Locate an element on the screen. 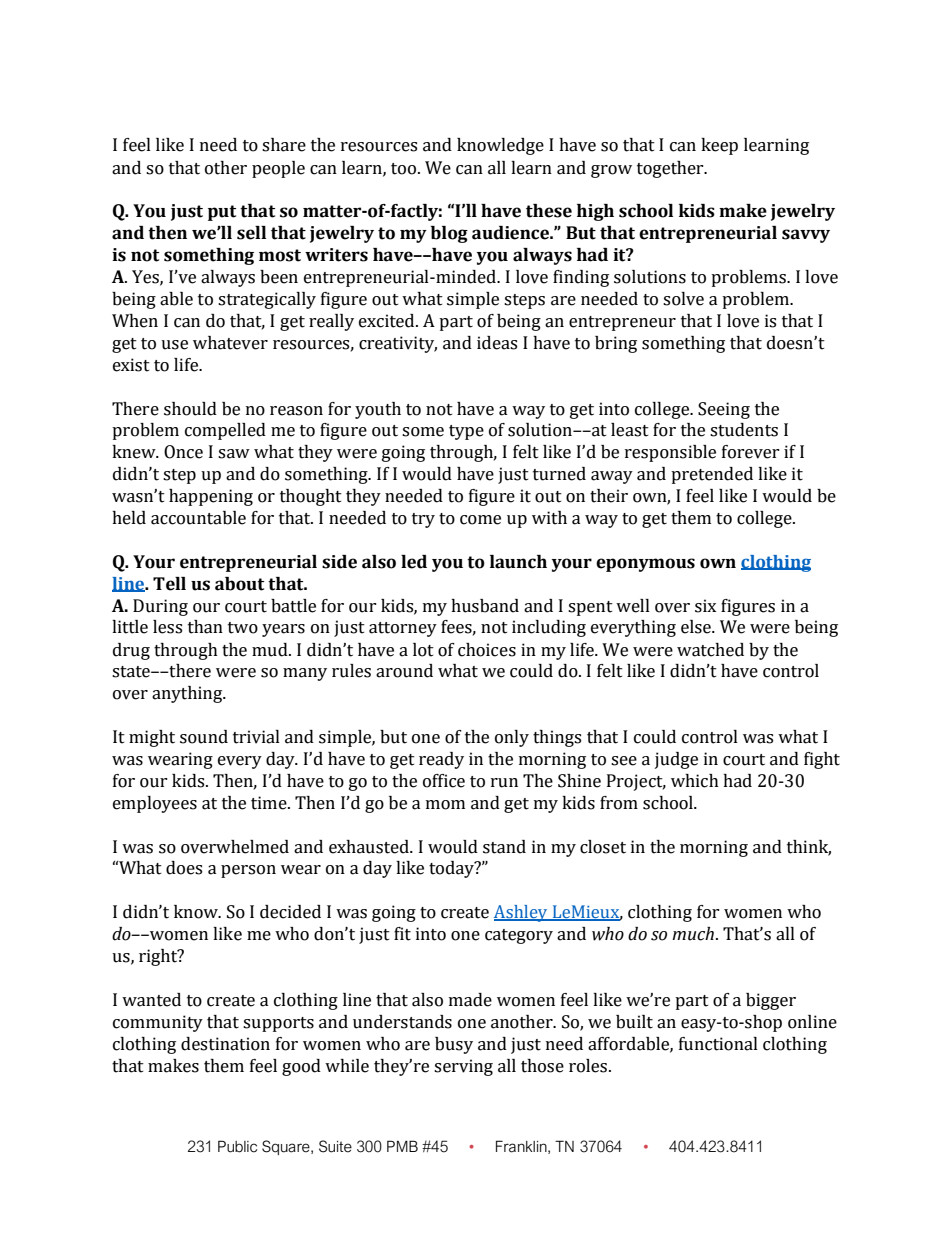 Image resolution: width=952 pixels, height=1233 pixels. which is located at coordinates (695, 781).
